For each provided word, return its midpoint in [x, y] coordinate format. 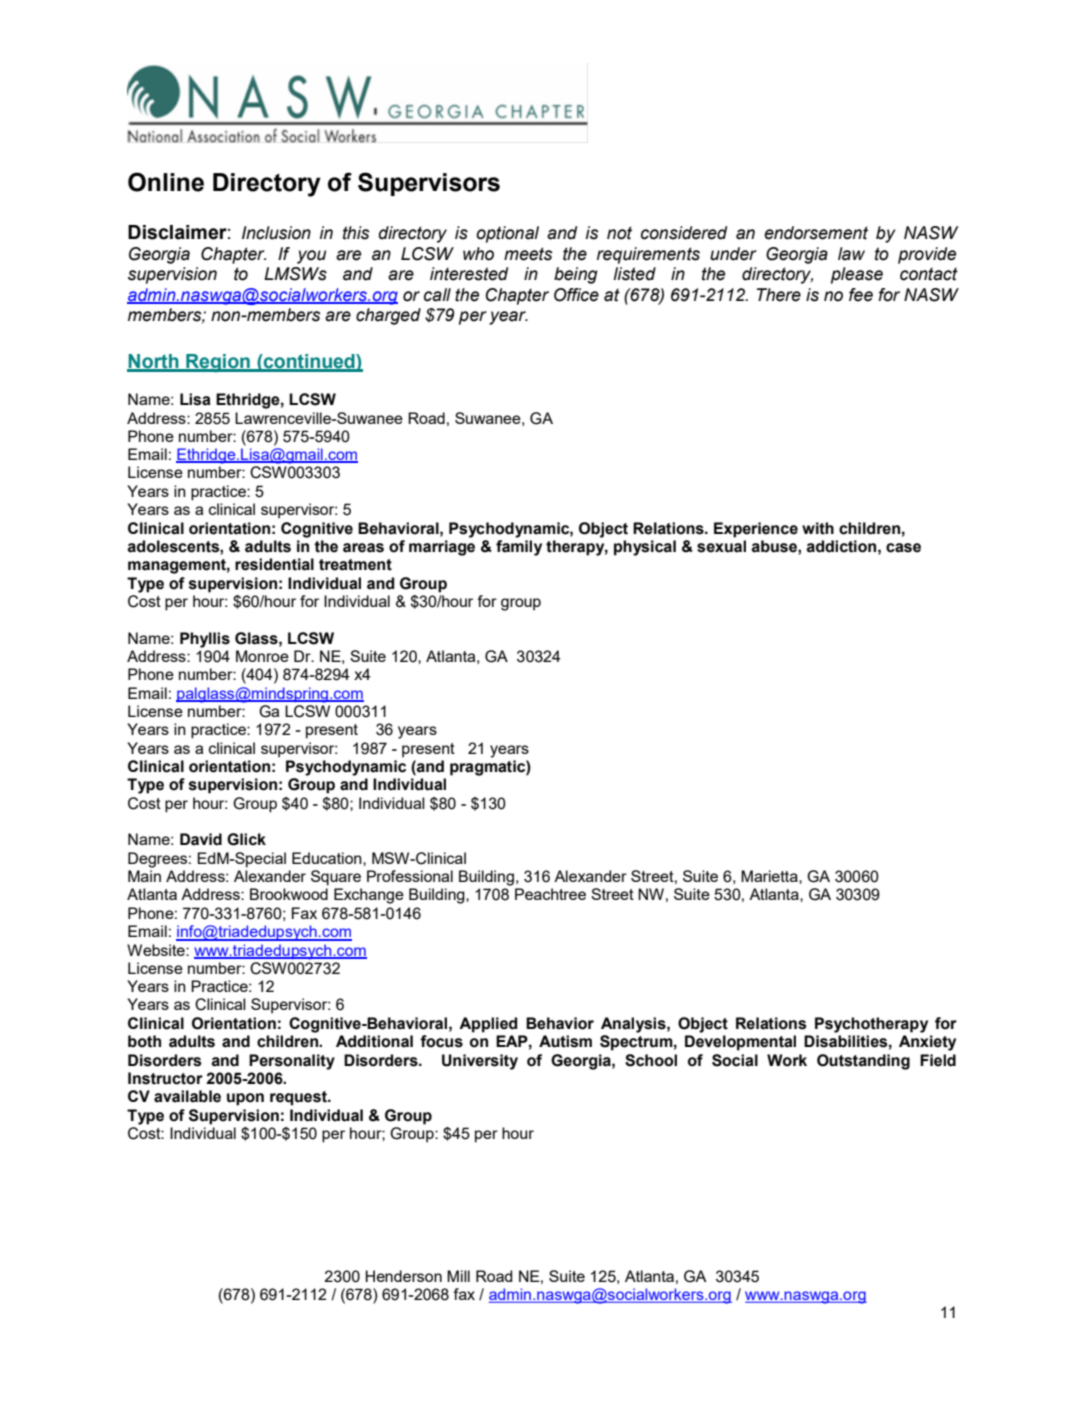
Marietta [770, 876]
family [519, 548]
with [818, 528]
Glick [246, 839]
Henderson [404, 1276]
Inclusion [276, 233]
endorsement [816, 233]
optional [507, 234]
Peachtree [550, 894]
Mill [458, 1276]
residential [274, 564]
